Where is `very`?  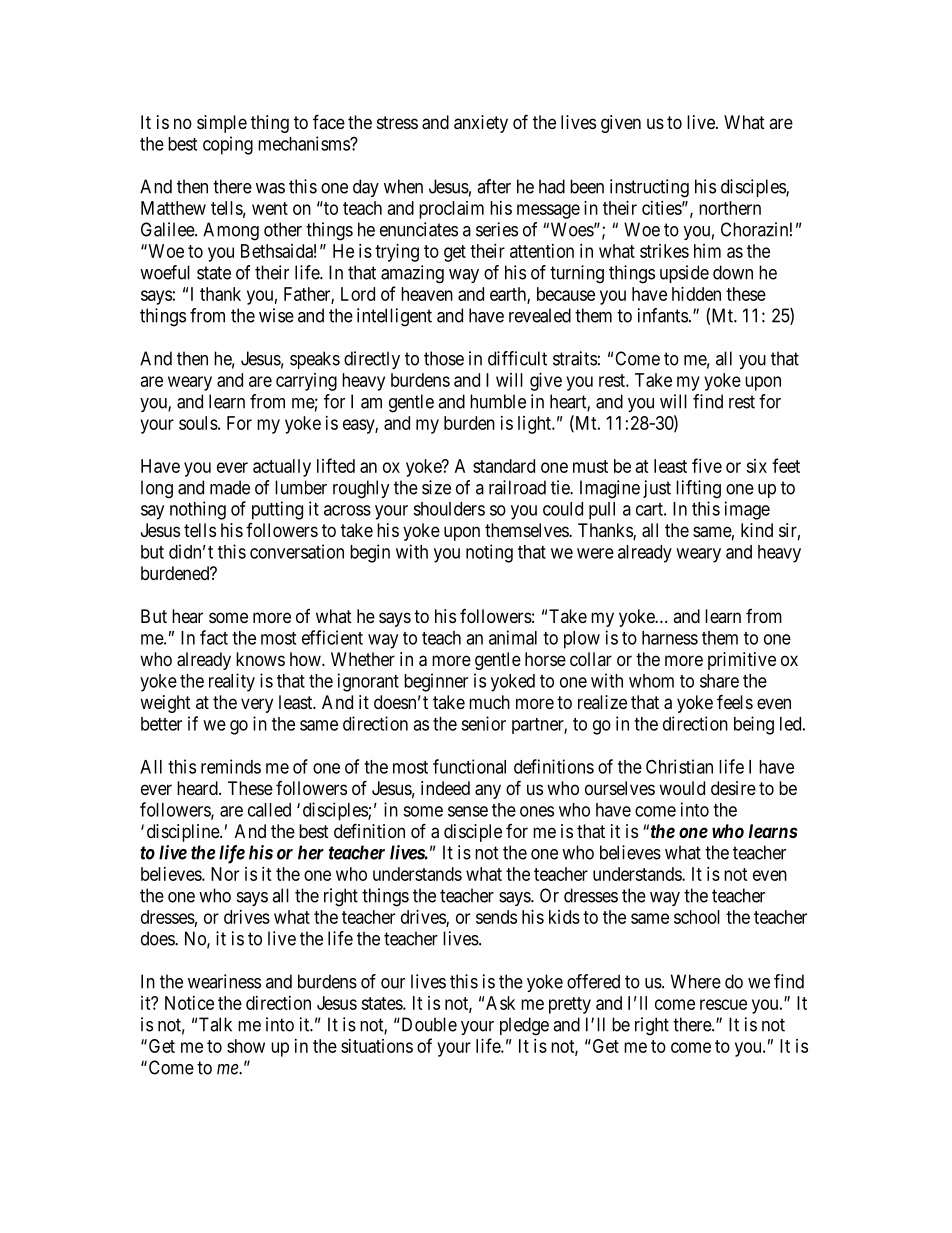
very is located at coordinates (257, 705).
